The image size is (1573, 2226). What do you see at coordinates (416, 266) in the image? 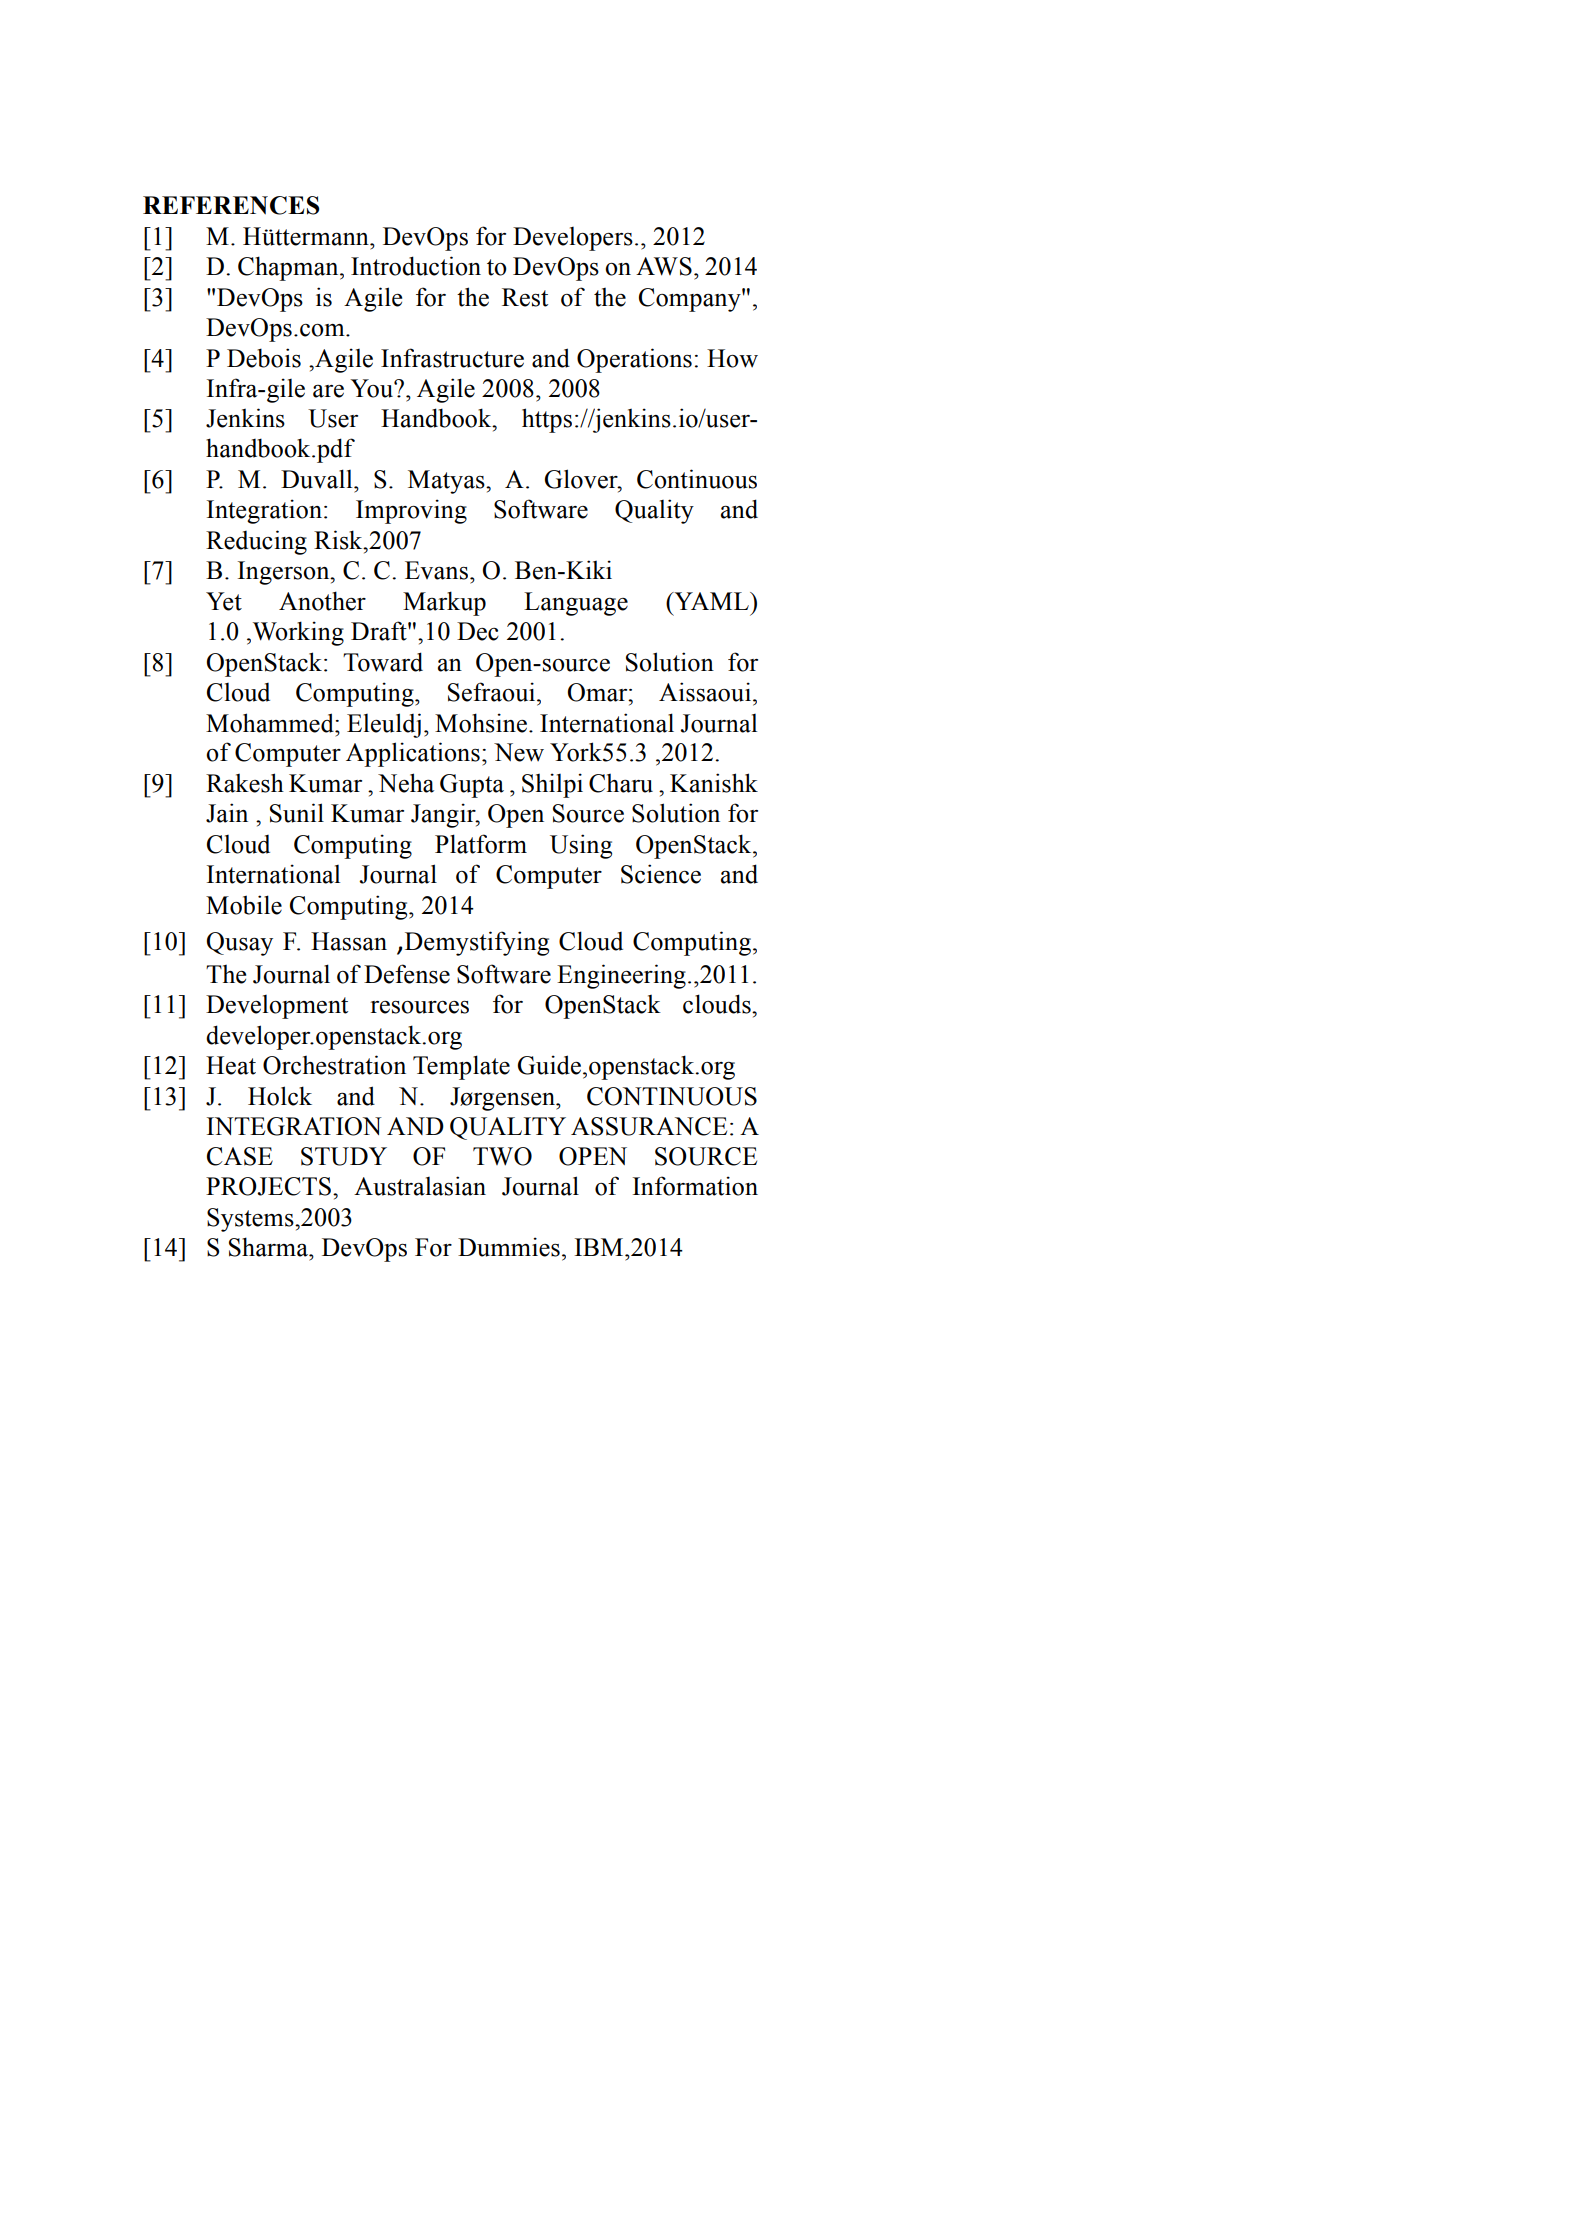
I see `Introduction` at bounding box center [416, 266].
